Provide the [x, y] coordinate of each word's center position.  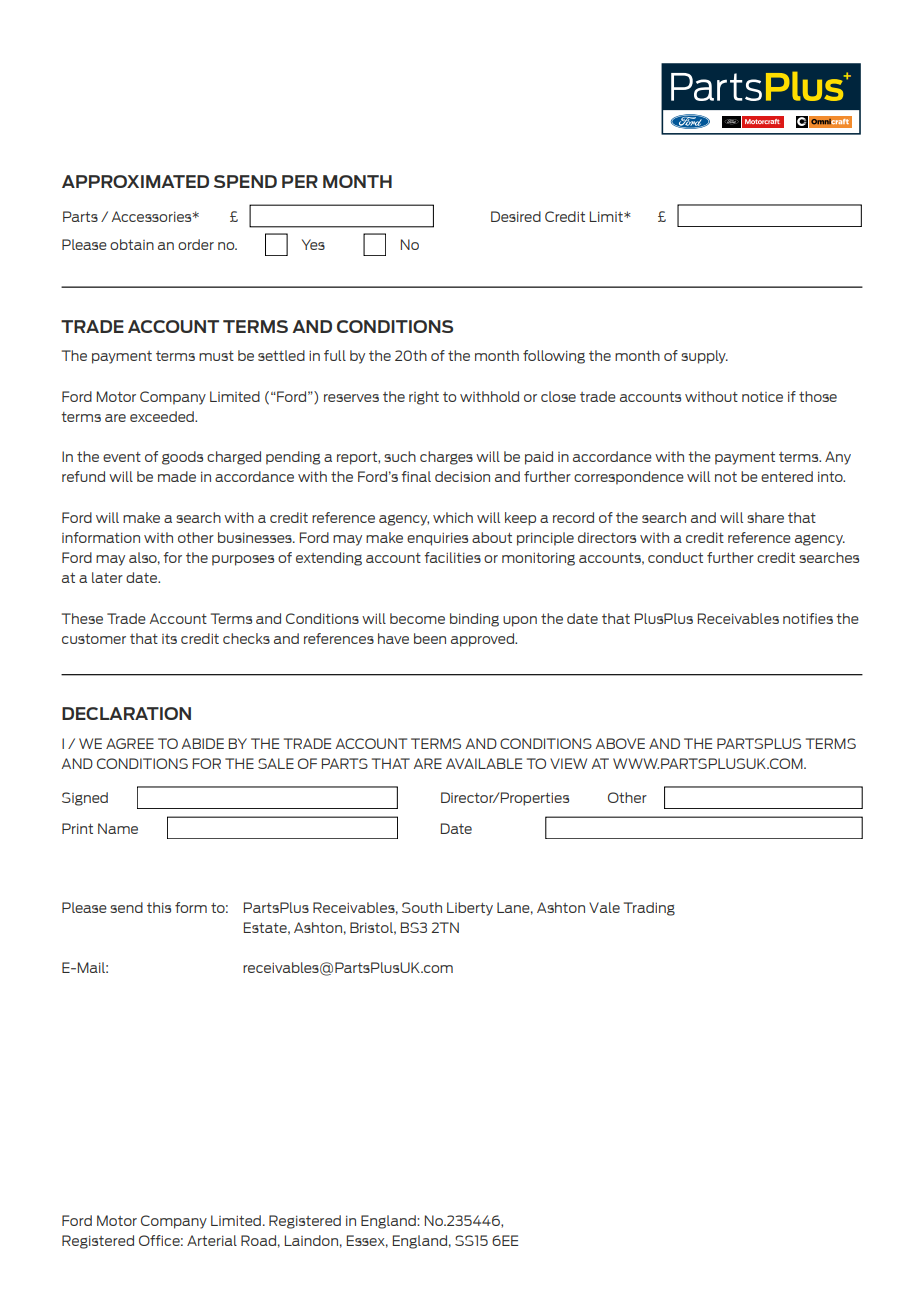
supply [704, 357]
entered [787, 476]
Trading [649, 909]
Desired [516, 216]
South [422, 907]
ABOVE [620, 743]
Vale [604, 907]
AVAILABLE [484, 763]
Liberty [470, 909]
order [196, 244]
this [159, 907]
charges [446, 458]
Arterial [212, 1240]
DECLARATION [126, 713]
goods [182, 458]
